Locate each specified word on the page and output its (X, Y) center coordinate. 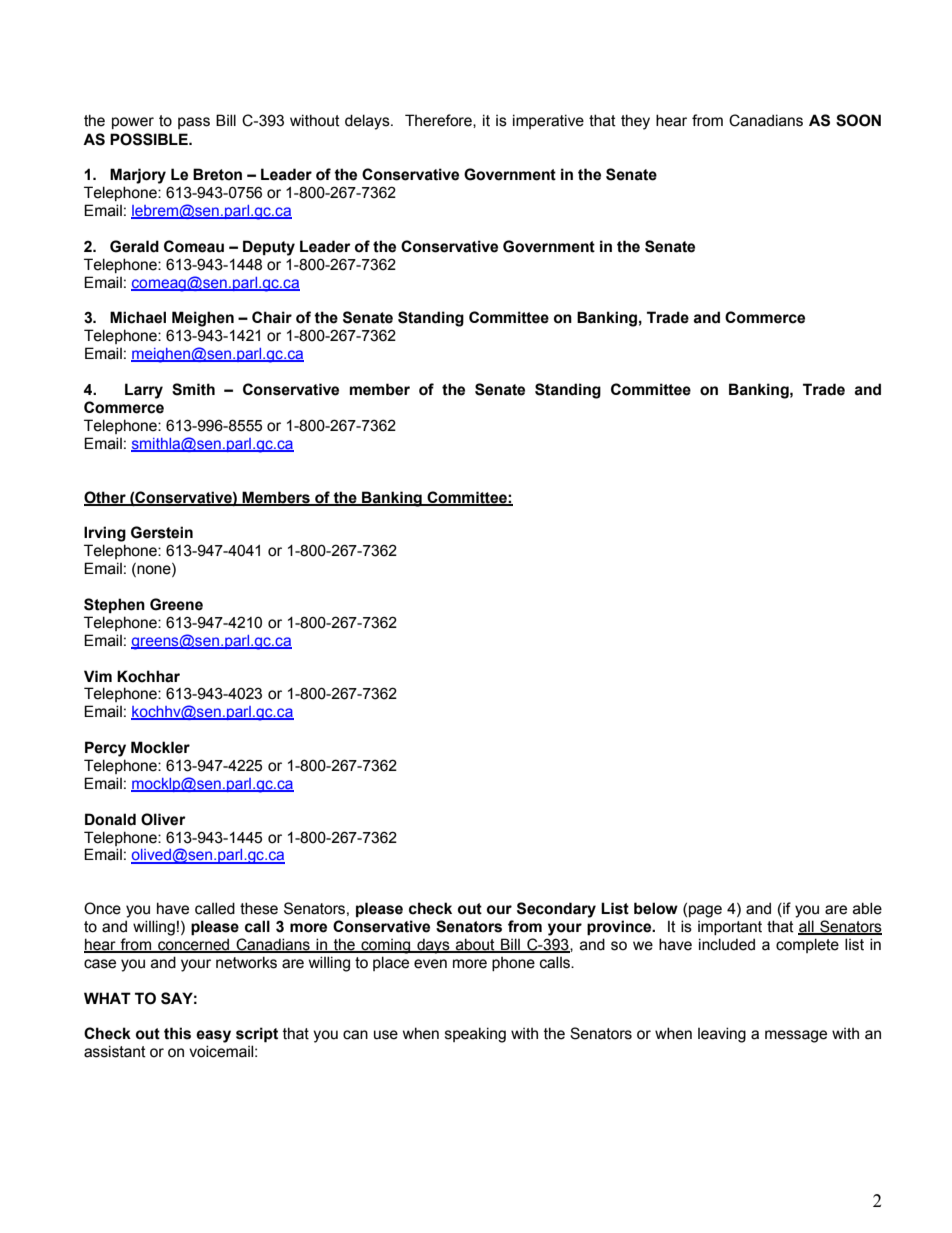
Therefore (439, 121)
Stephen (114, 605)
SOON (858, 120)
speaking (475, 1035)
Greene (176, 604)
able (867, 908)
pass (194, 123)
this (177, 1033)
